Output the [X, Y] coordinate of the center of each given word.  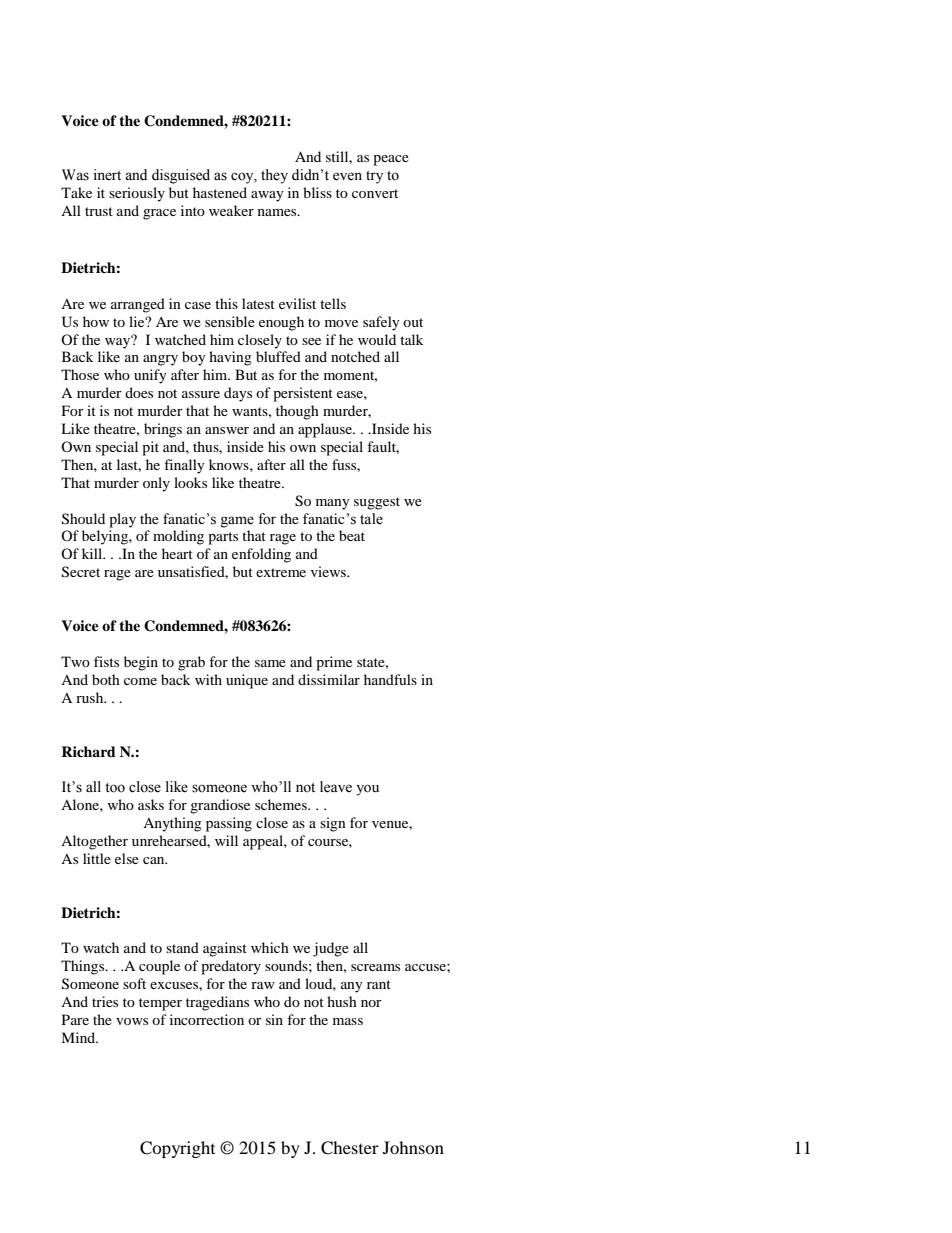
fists [106, 661]
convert [375, 193]
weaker [231, 210]
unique [247, 681]
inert [107, 175]
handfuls [390, 679]
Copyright [177, 1149]
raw [263, 985]
